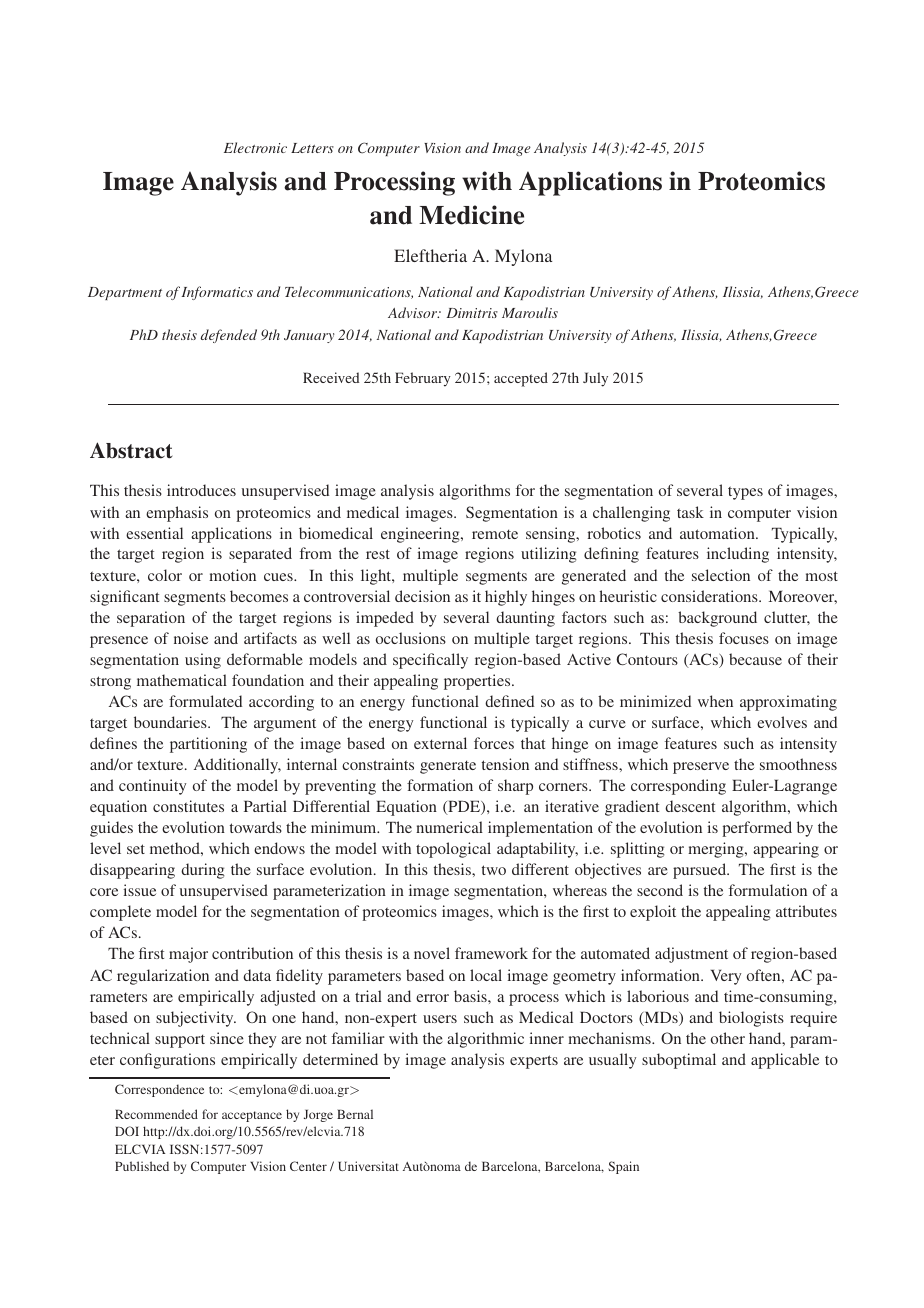 The image size is (924, 1308). I want to click on remote, so click(495, 534).
